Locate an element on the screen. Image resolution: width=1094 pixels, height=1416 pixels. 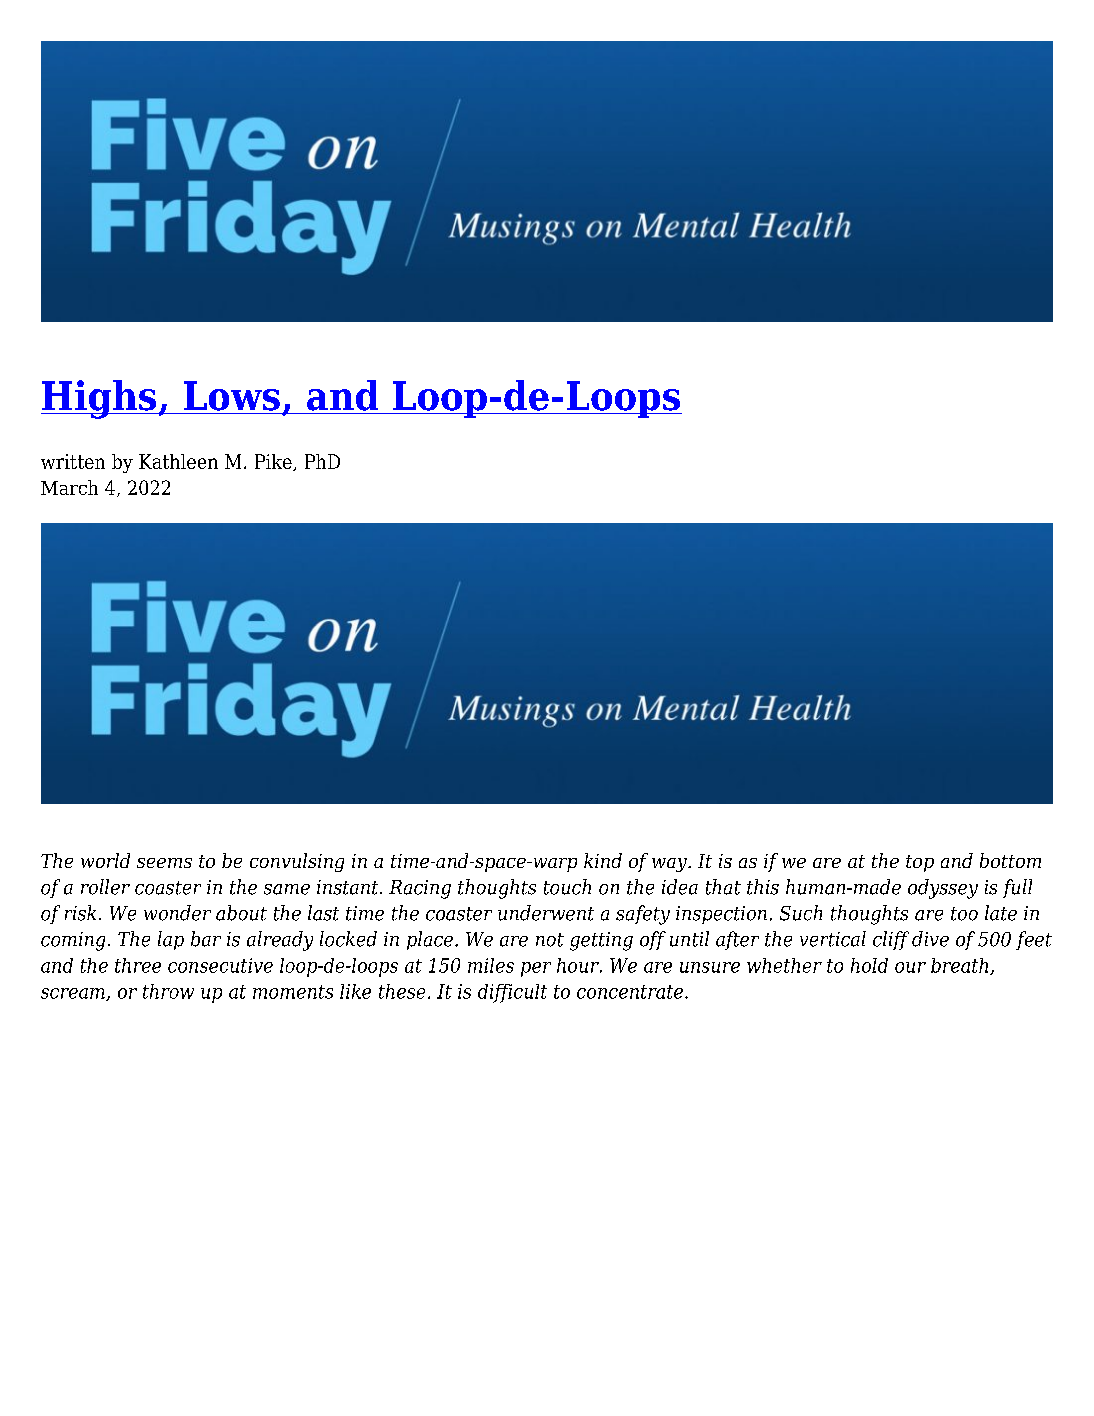
way is located at coordinates (670, 865).
